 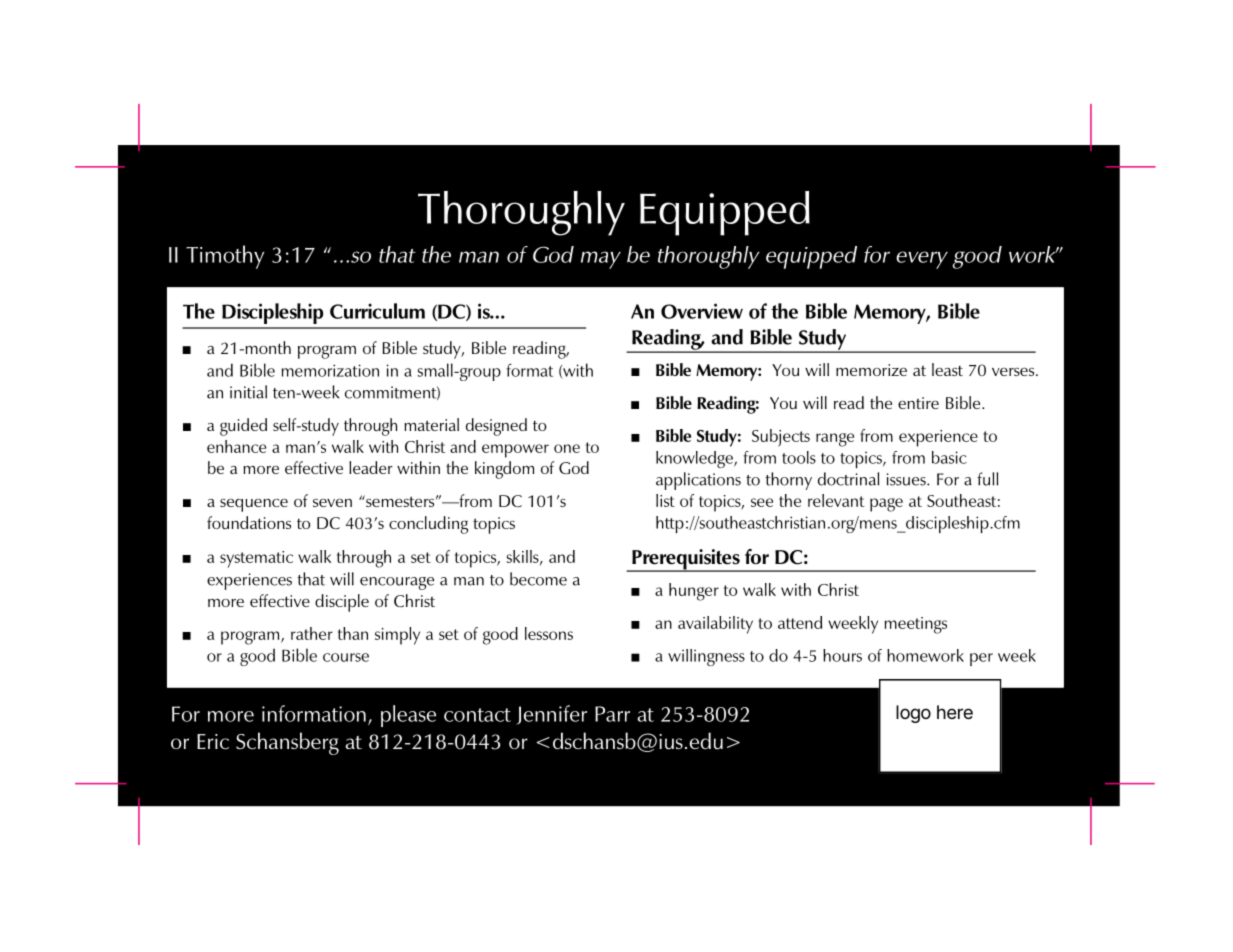 What do you see at coordinates (256, 559) in the document?
I see `systematic` at bounding box center [256, 559].
